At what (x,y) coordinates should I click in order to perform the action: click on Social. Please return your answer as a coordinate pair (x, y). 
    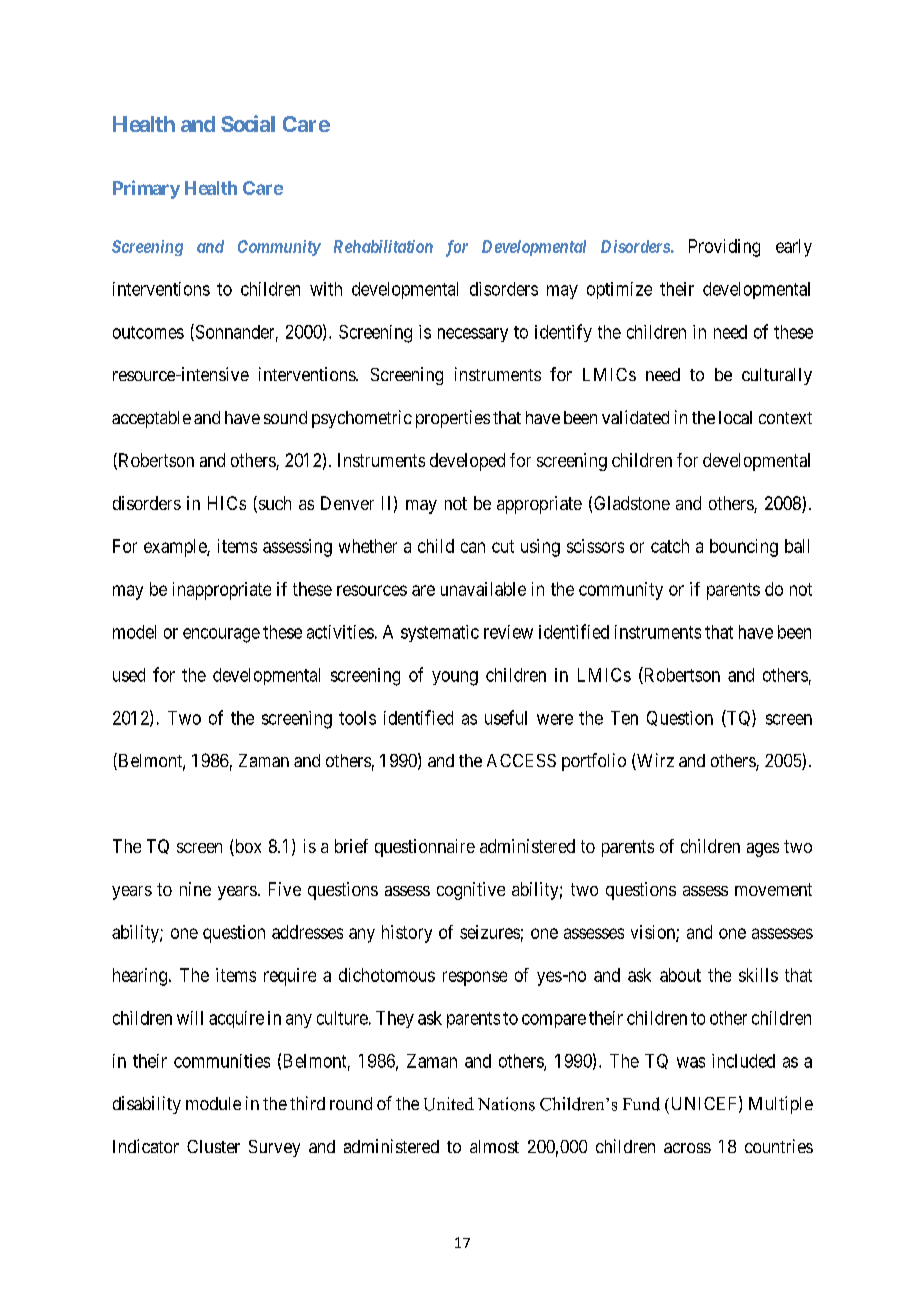
    Looking at the image, I should click on (248, 123).
